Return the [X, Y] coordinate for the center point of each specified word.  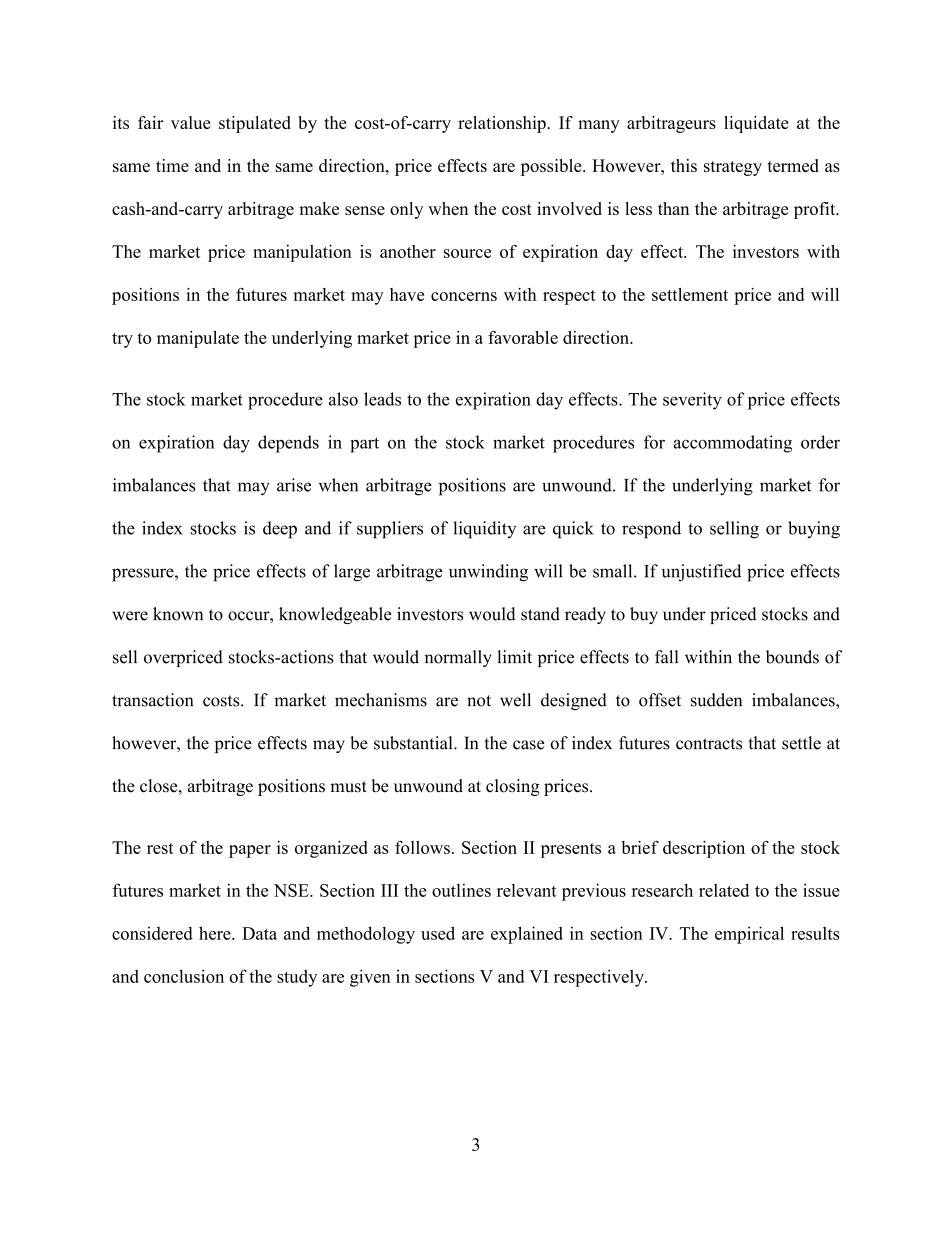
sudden [716, 700]
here [216, 933]
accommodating [733, 444]
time [172, 165]
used [438, 933]
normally [458, 658]
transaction [152, 700]
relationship [502, 124]
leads [382, 399]
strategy [733, 168]
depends [288, 444]
